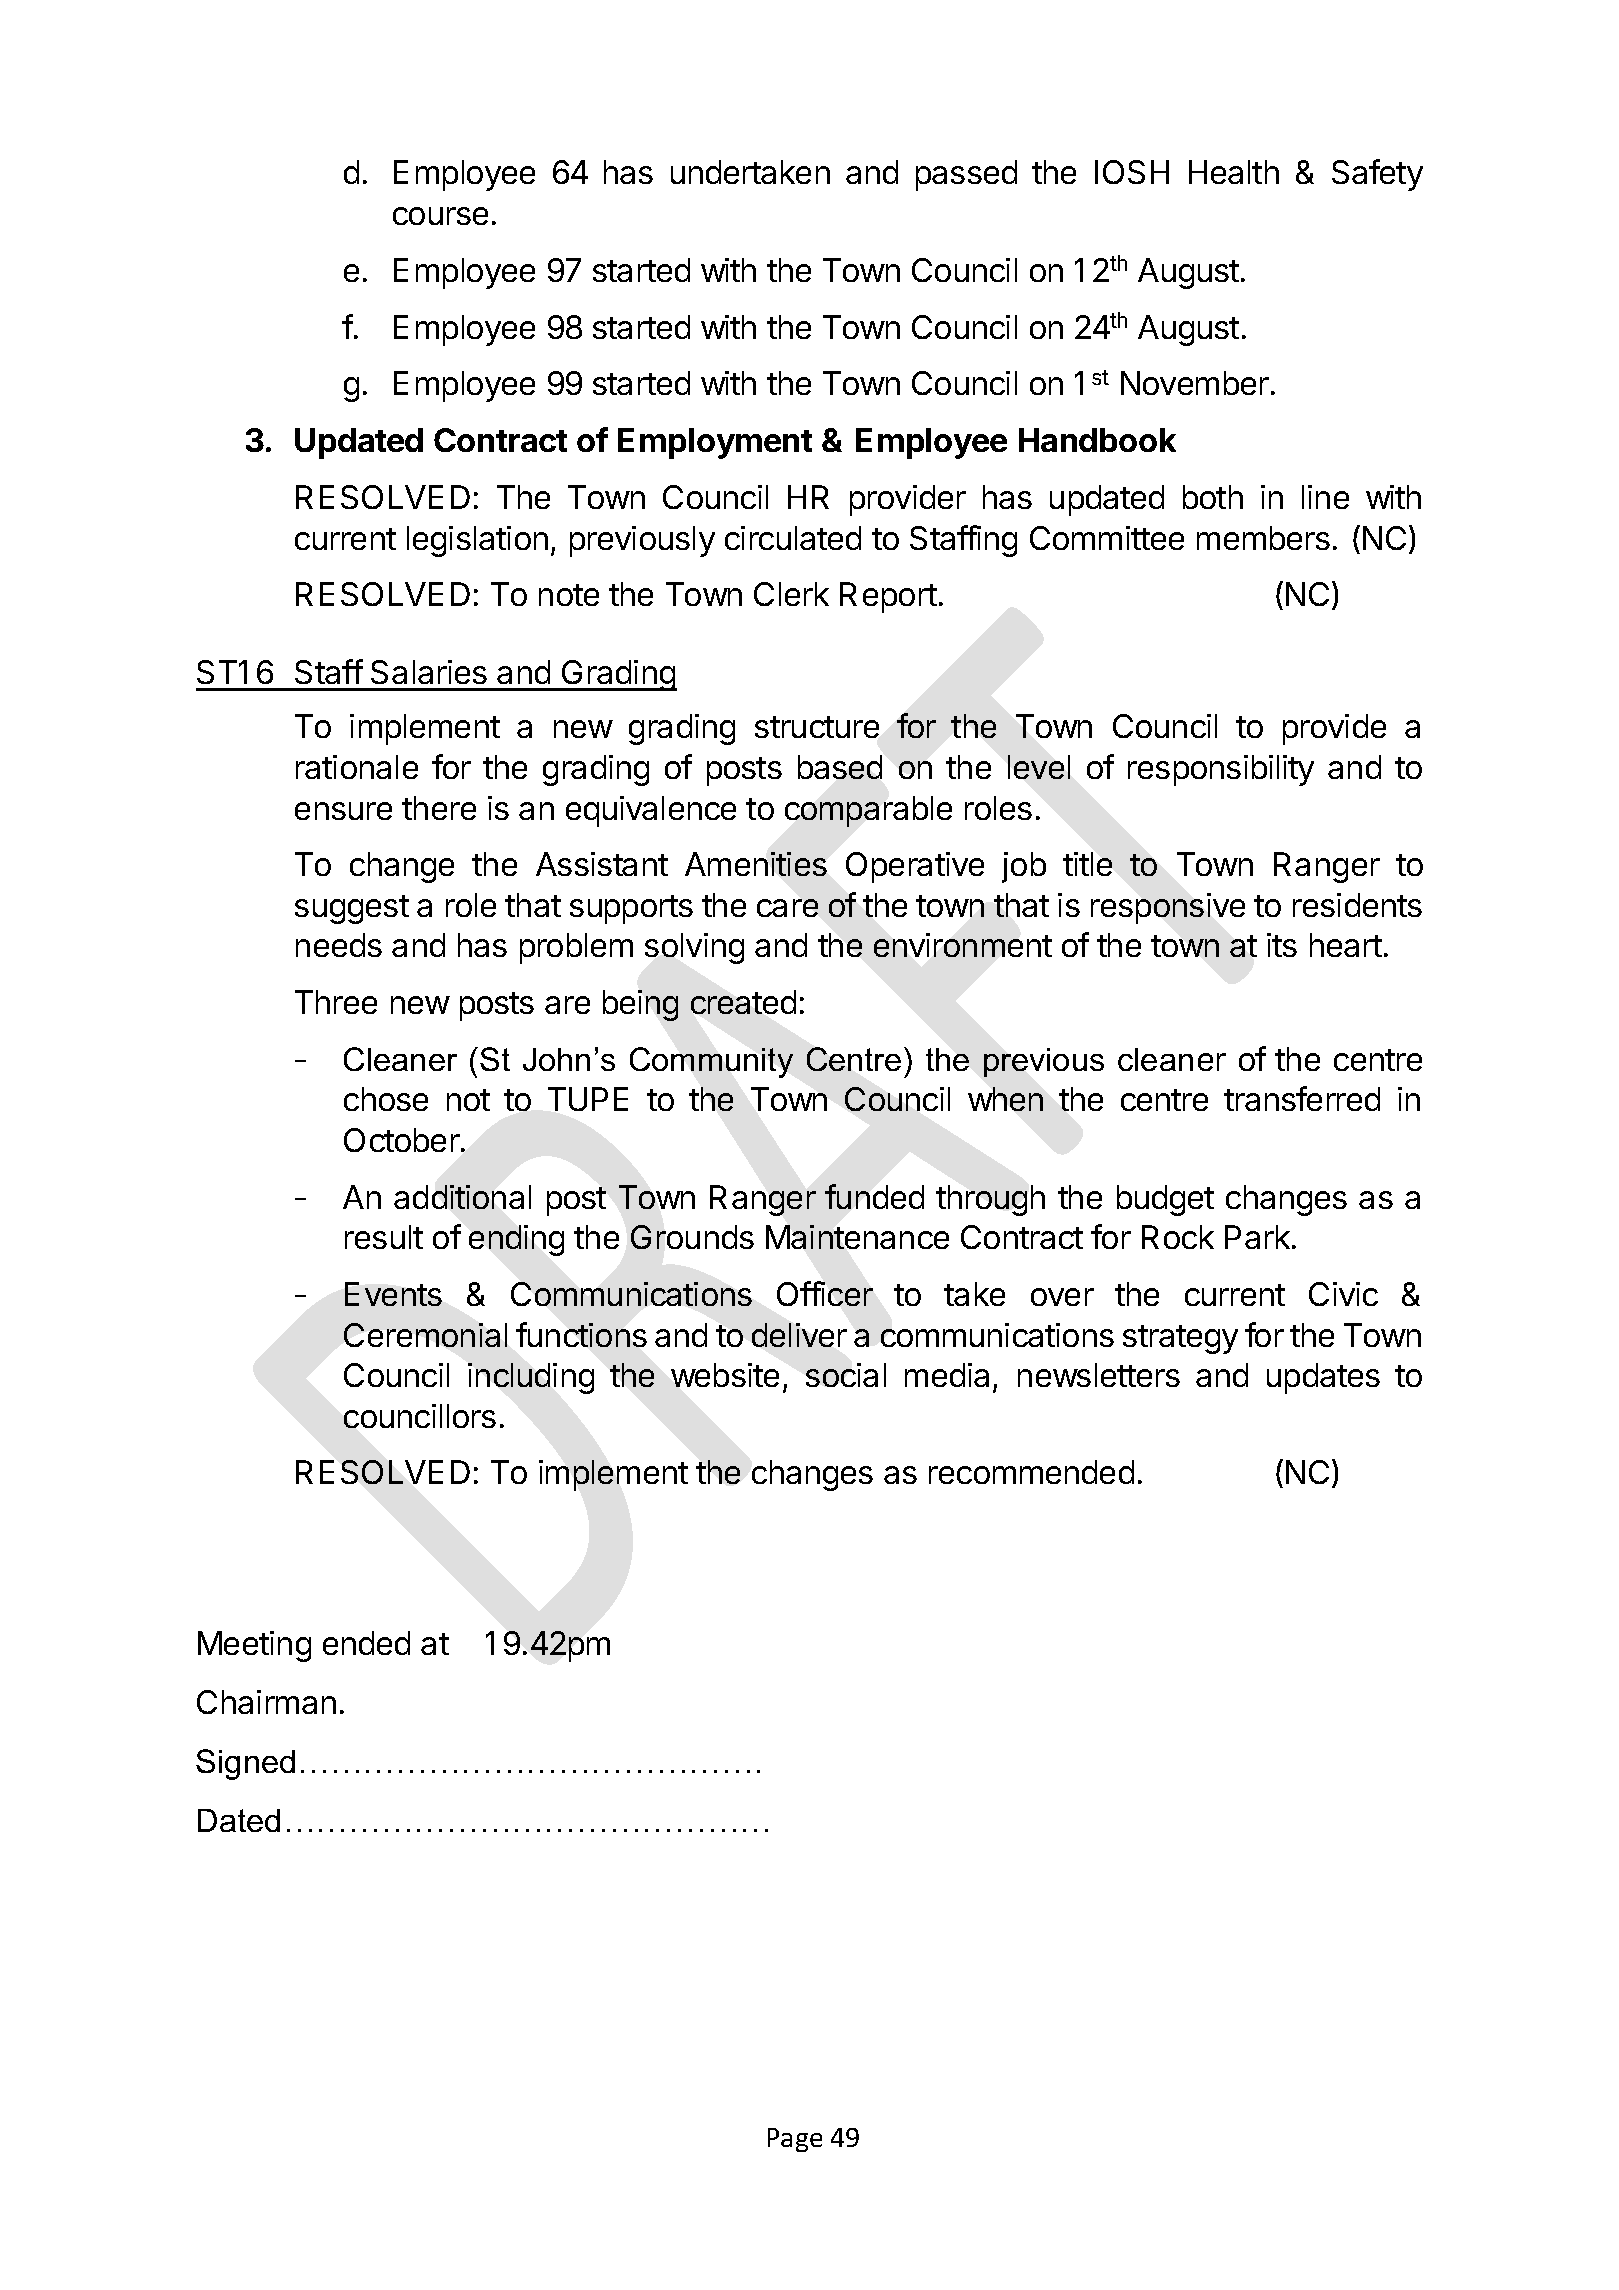 The height and width of the screenshot is (2290, 1619). What do you see at coordinates (1323, 1378) in the screenshot?
I see `updates` at bounding box center [1323, 1378].
